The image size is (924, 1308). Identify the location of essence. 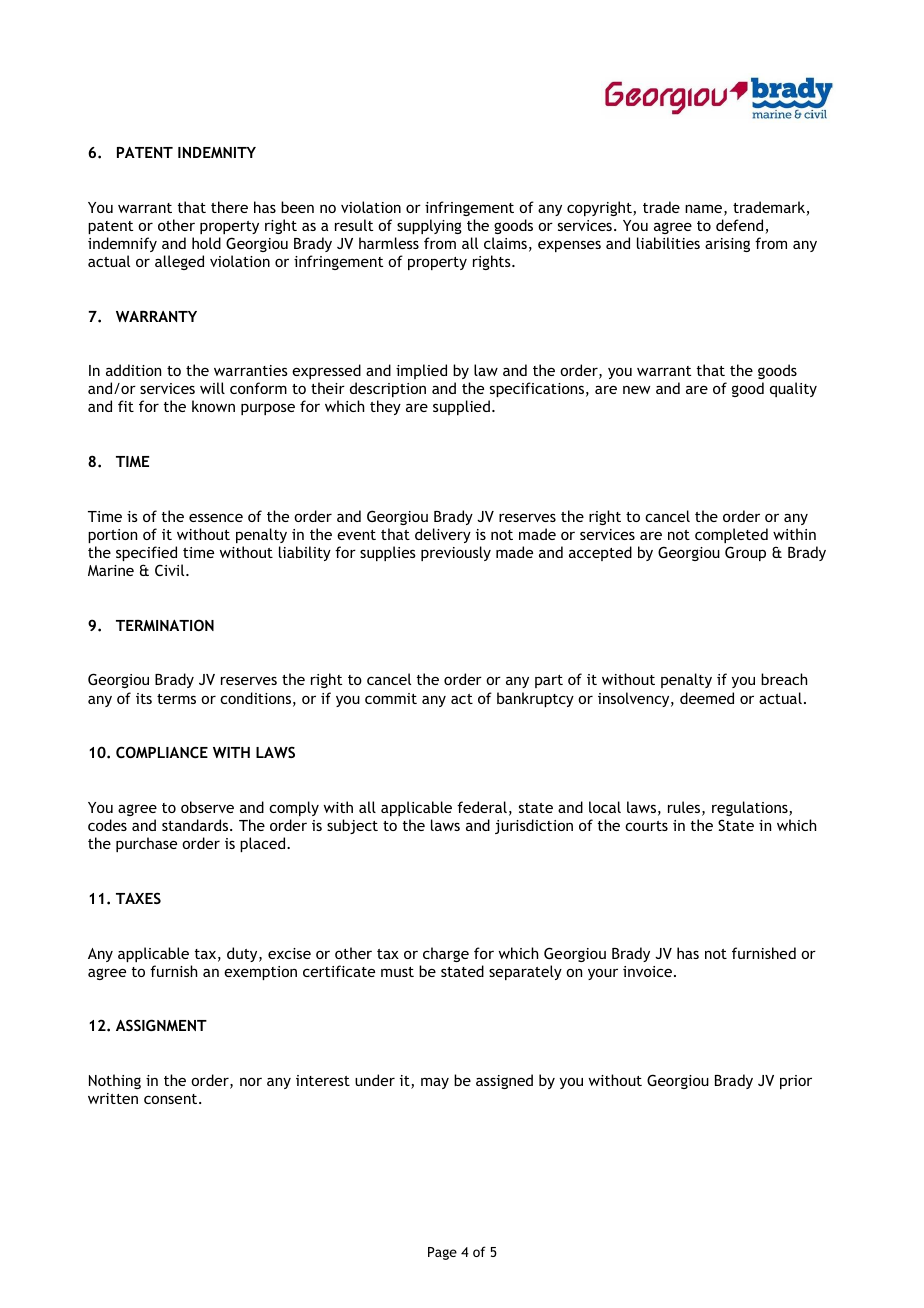
(216, 517).
